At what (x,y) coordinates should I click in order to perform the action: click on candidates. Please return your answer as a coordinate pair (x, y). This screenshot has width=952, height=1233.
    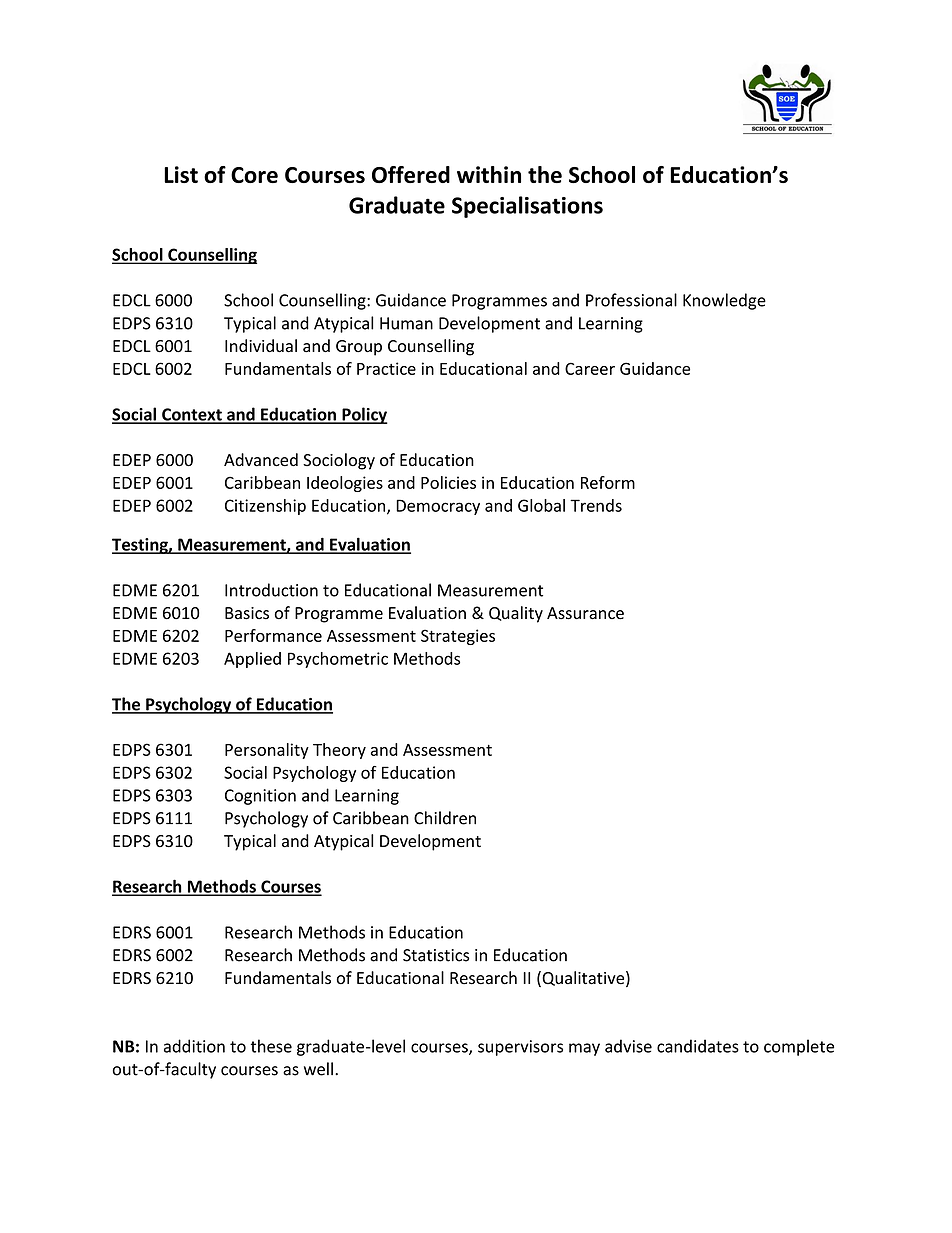
    Looking at the image, I should click on (698, 1046).
